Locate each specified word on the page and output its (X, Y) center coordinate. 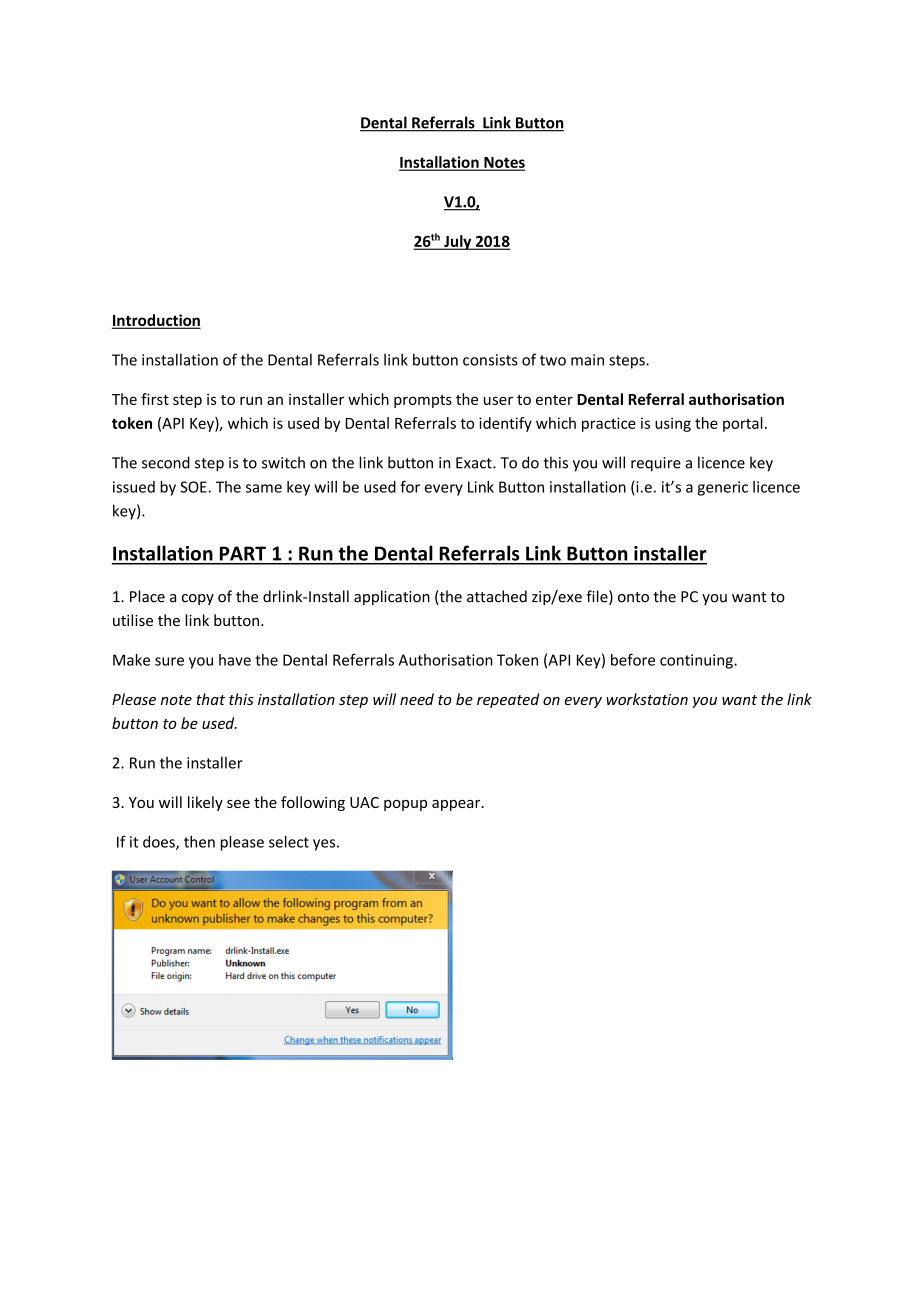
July (458, 242)
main (587, 360)
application (392, 597)
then (199, 842)
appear (457, 805)
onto (633, 597)
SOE (193, 487)
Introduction (156, 321)
